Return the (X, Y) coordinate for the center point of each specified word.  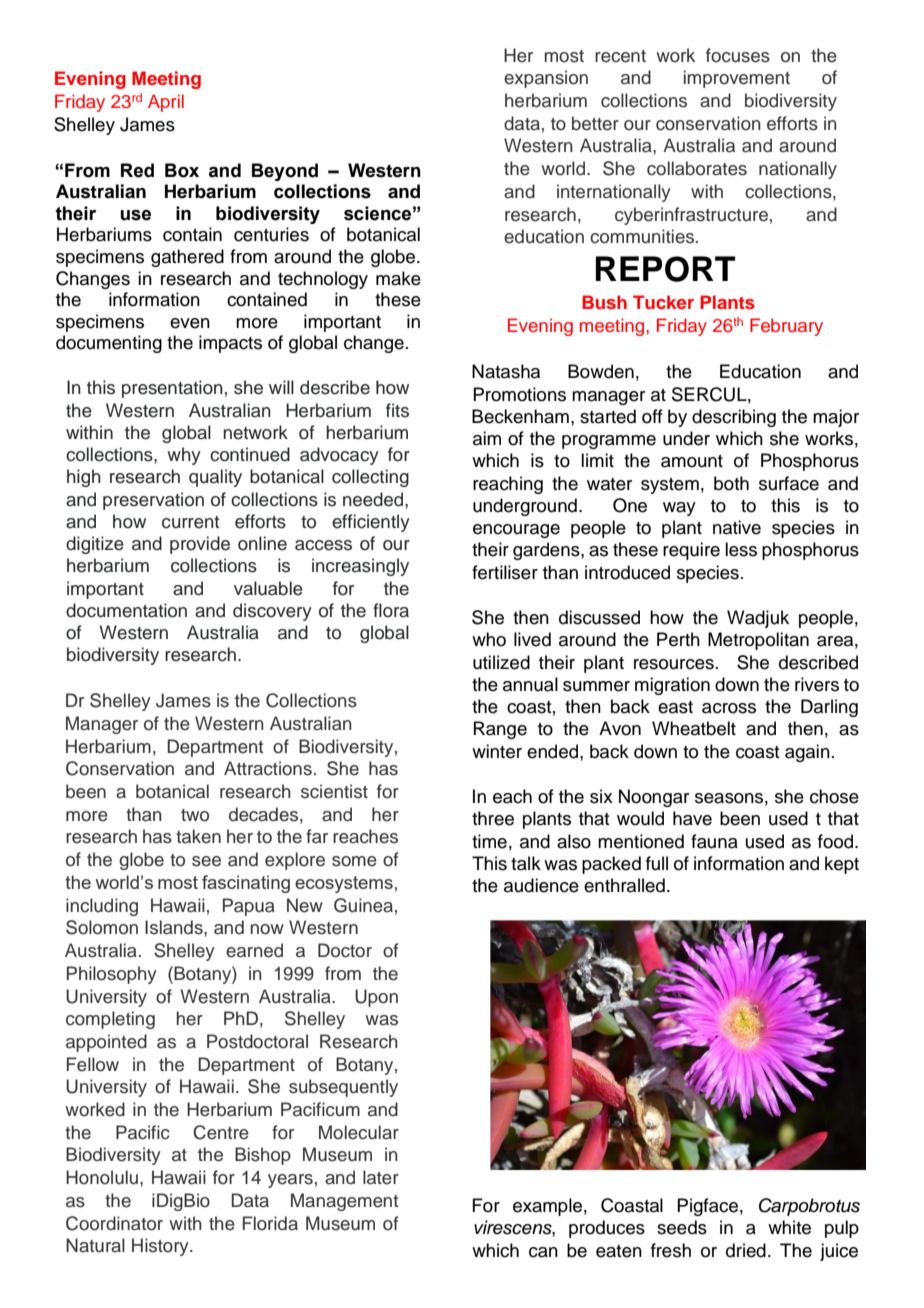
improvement (737, 79)
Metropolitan (758, 641)
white (789, 1227)
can (543, 1252)
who (489, 639)
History (161, 1247)
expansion (546, 79)
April (166, 103)
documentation (126, 610)
